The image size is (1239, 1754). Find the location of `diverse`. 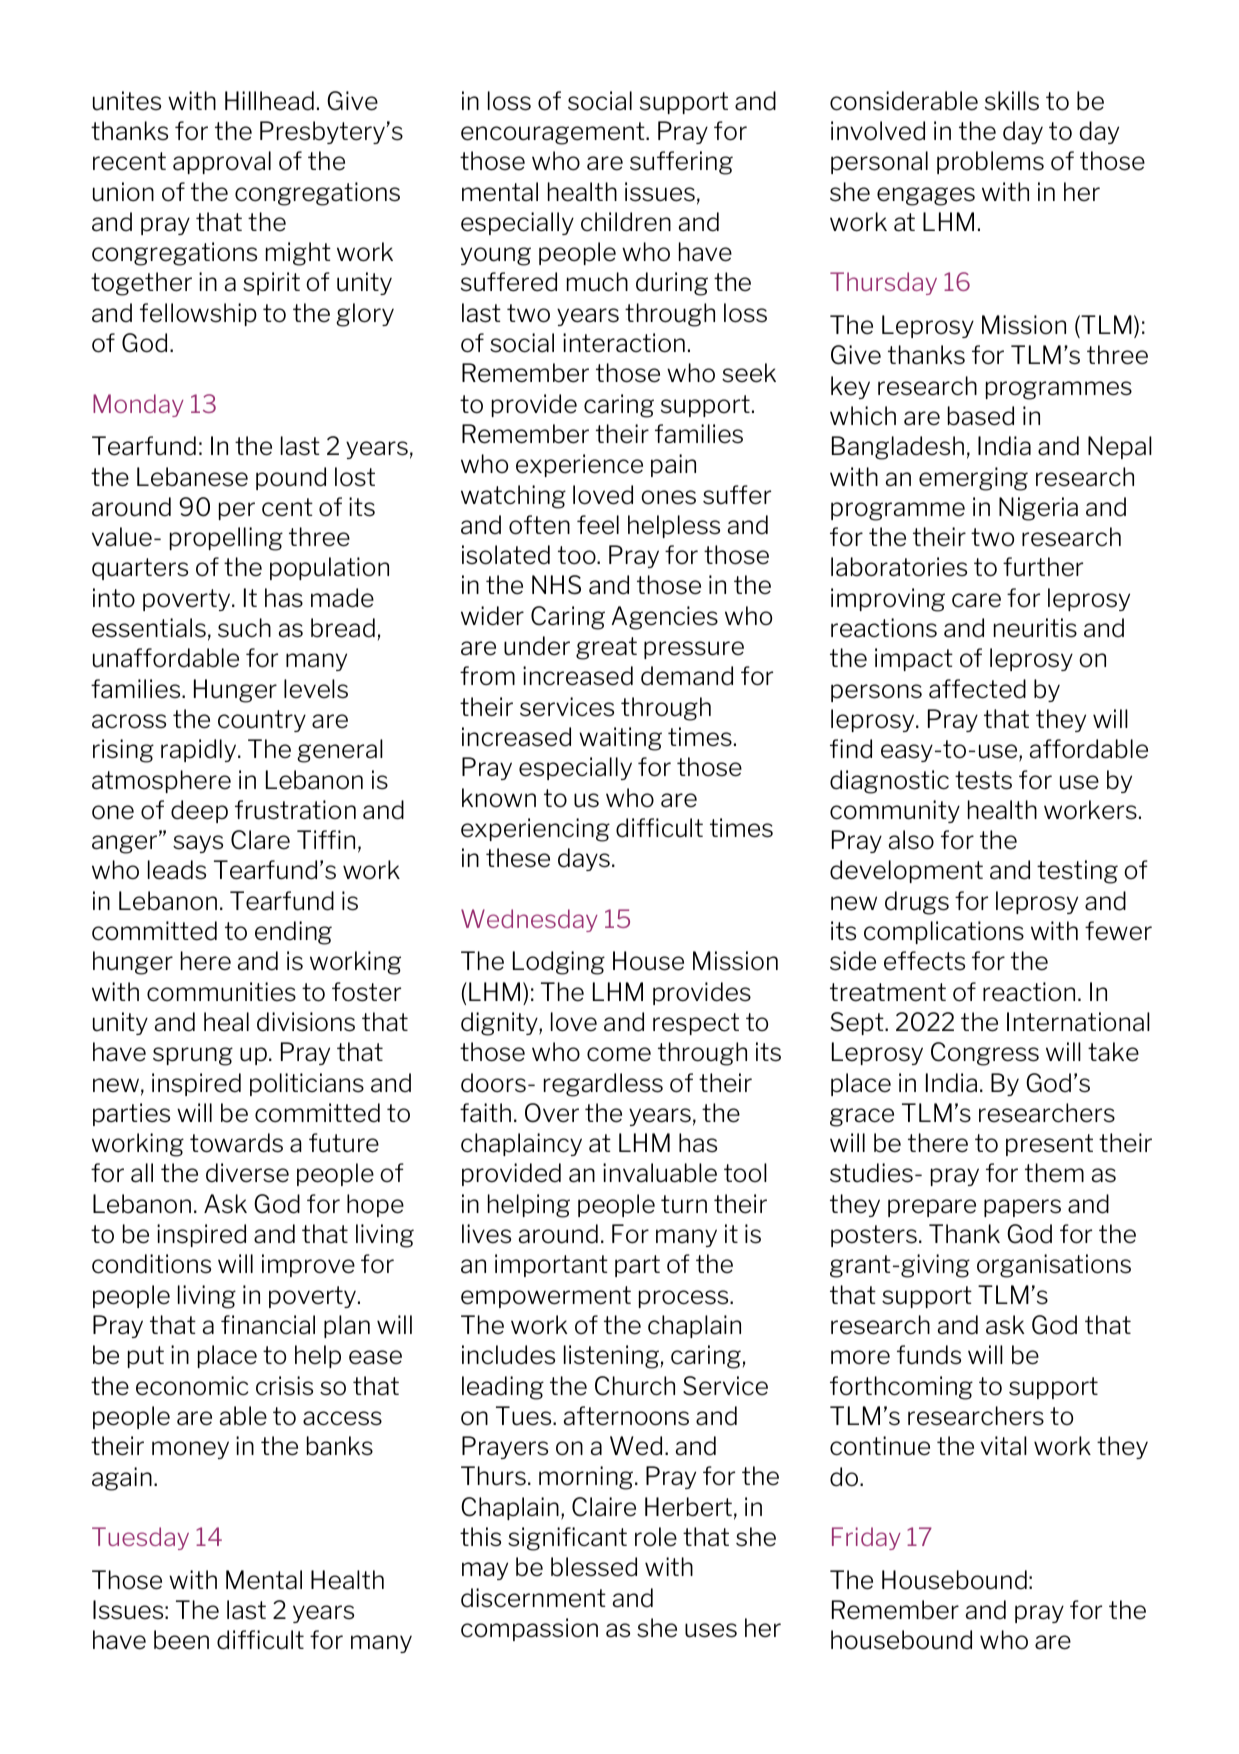

diverse is located at coordinates (247, 1173).
